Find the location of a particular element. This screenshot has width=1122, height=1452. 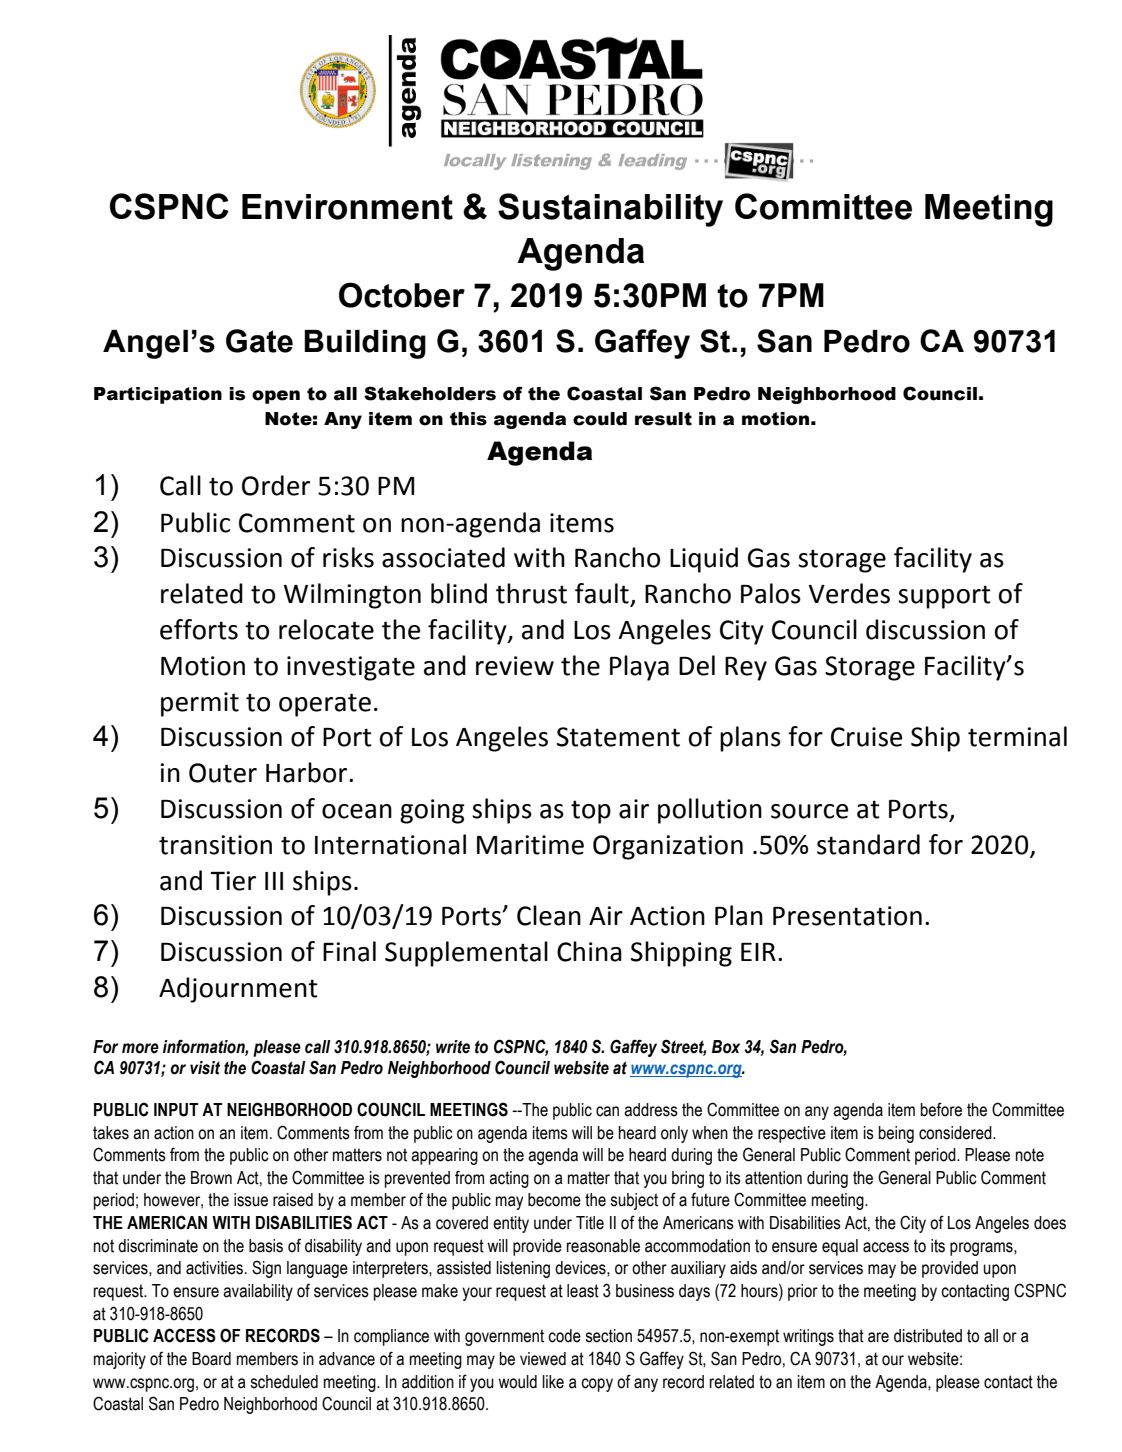

Board is located at coordinates (211, 1359).
